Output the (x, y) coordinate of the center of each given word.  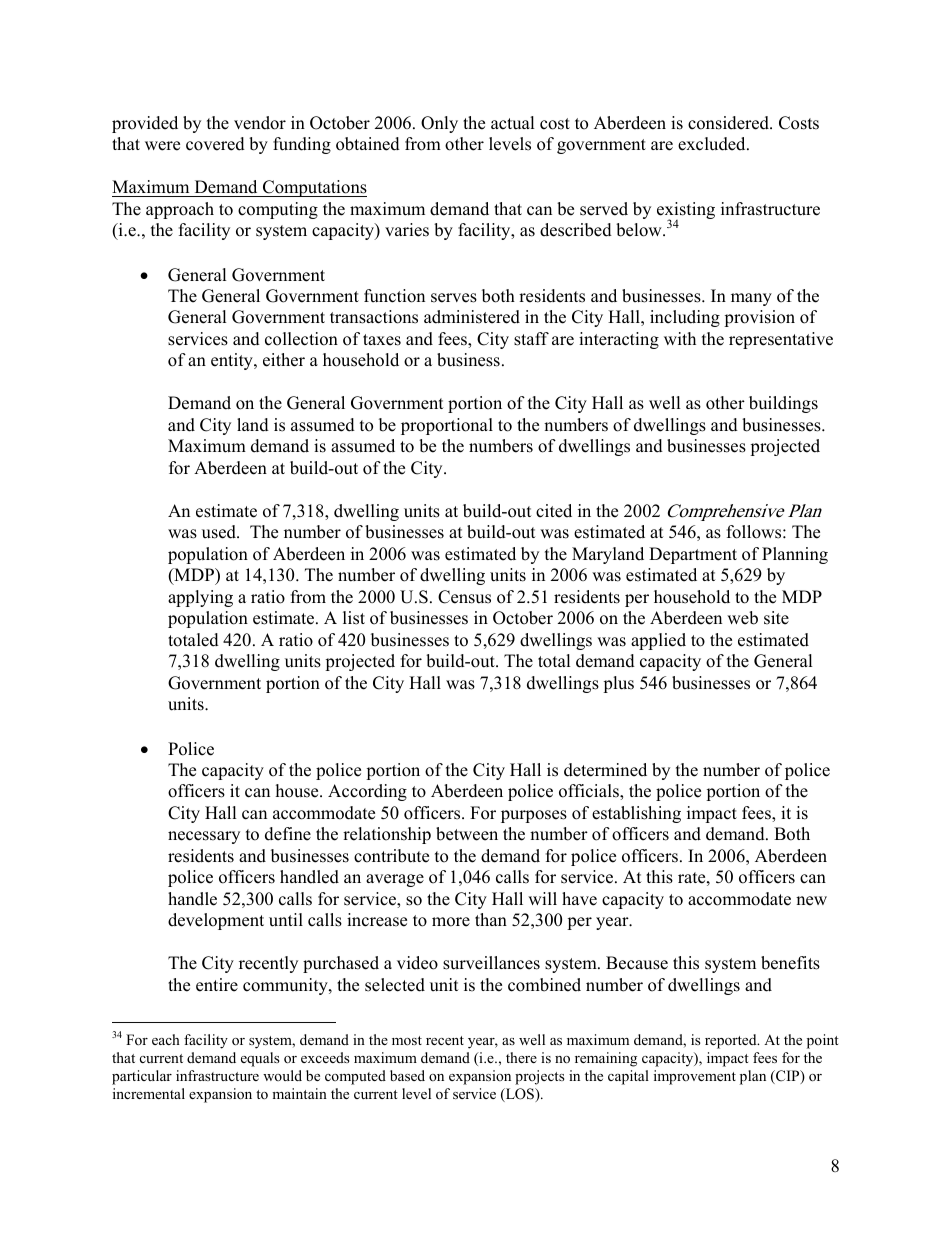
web (742, 618)
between (467, 834)
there (521, 1057)
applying (200, 598)
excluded (713, 144)
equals (260, 1059)
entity (233, 361)
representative (781, 340)
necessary (204, 837)
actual (513, 123)
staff (531, 339)
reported (732, 1041)
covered (215, 144)
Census (464, 597)
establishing (636, 814)
